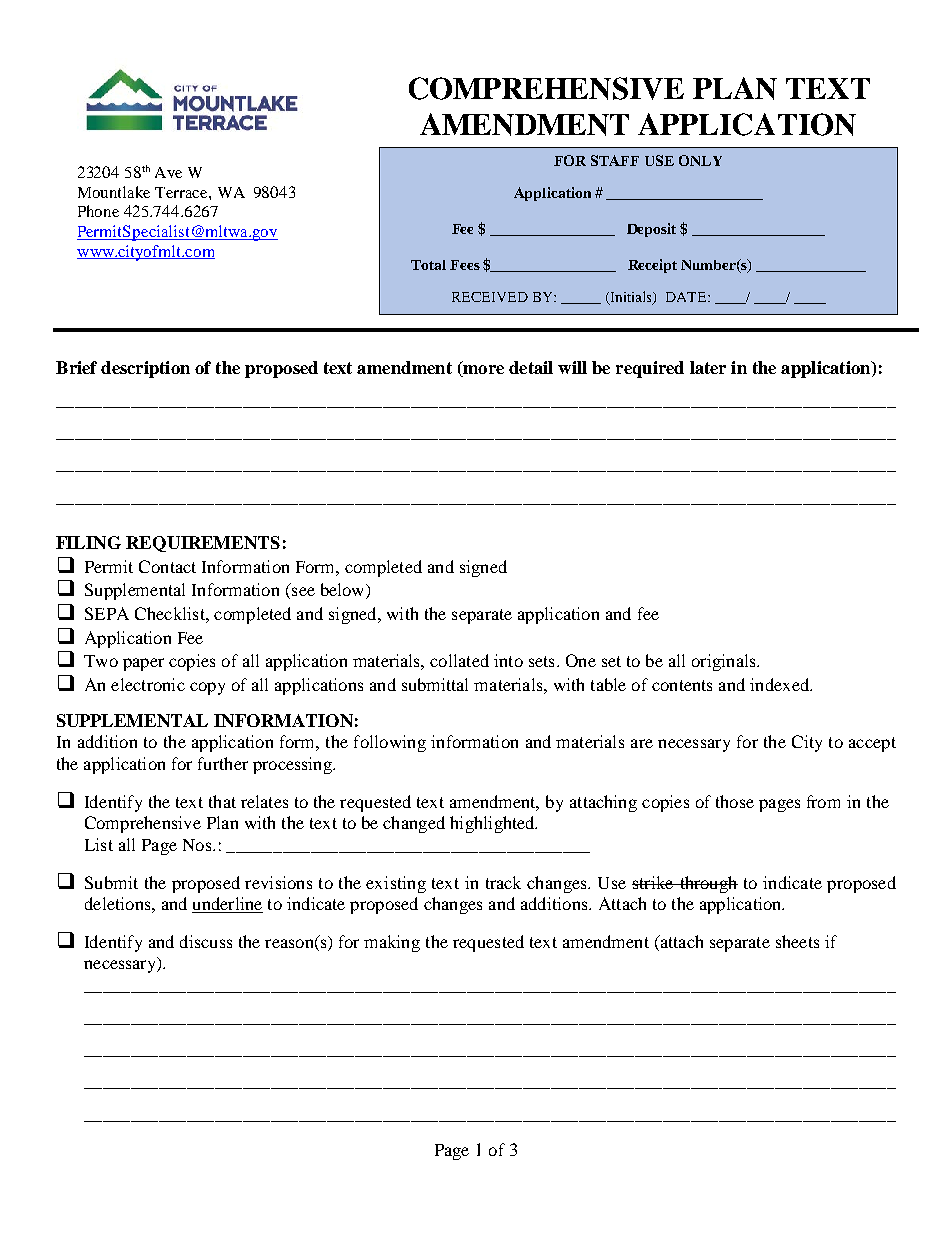 Image resolution: width=952 pixels, height=1233 pixels. I want to click on sheets, so click(797, 941).
